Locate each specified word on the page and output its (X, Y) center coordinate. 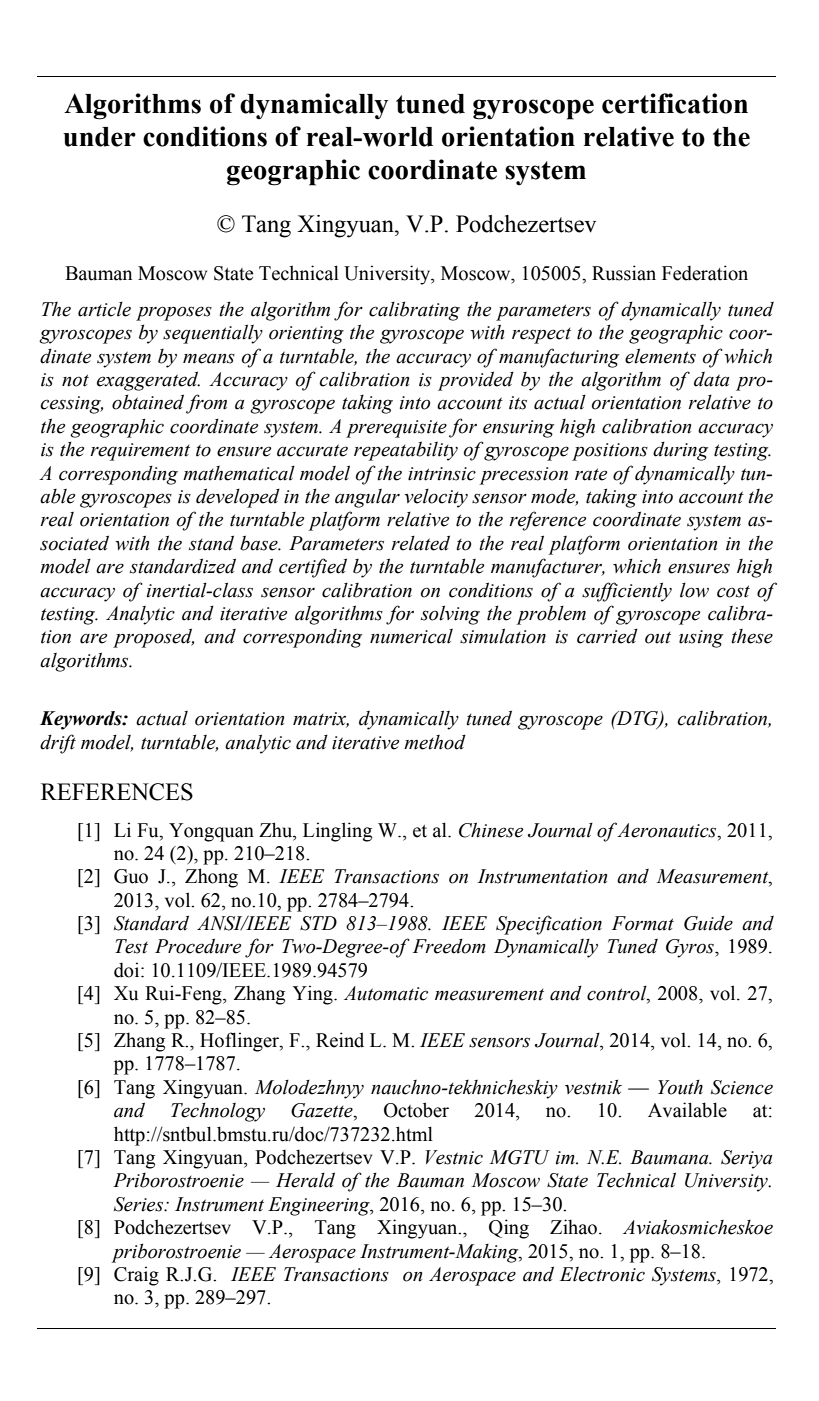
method (435, 742)
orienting (306, 335)
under (99, 137)
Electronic (602, 1274)
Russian (624, 273)
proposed (153, 638)
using (701, 639)
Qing (509, 1229)
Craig (136, 1276)
